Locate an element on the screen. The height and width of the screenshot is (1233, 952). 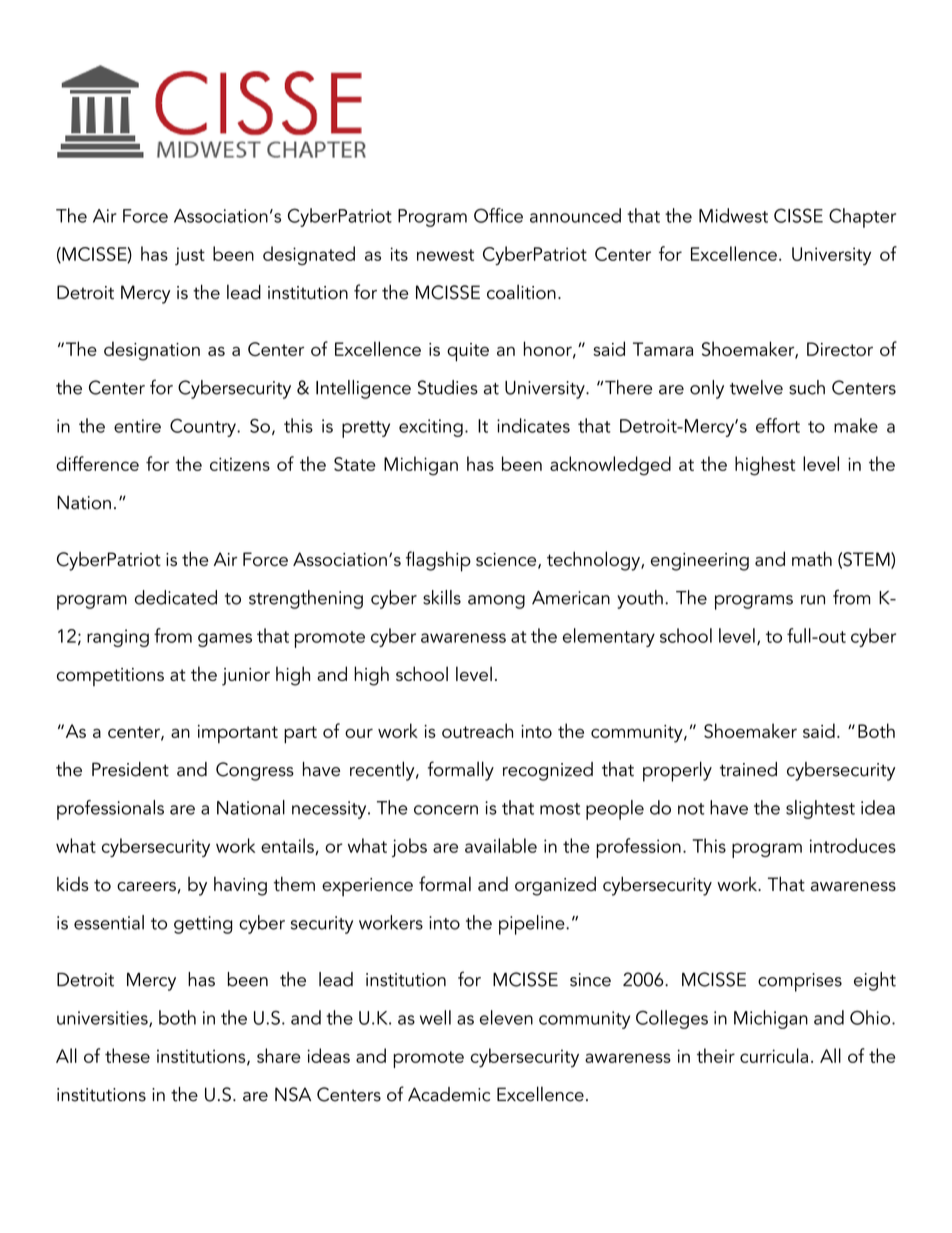
newest is located at coordinates (445, 255).
